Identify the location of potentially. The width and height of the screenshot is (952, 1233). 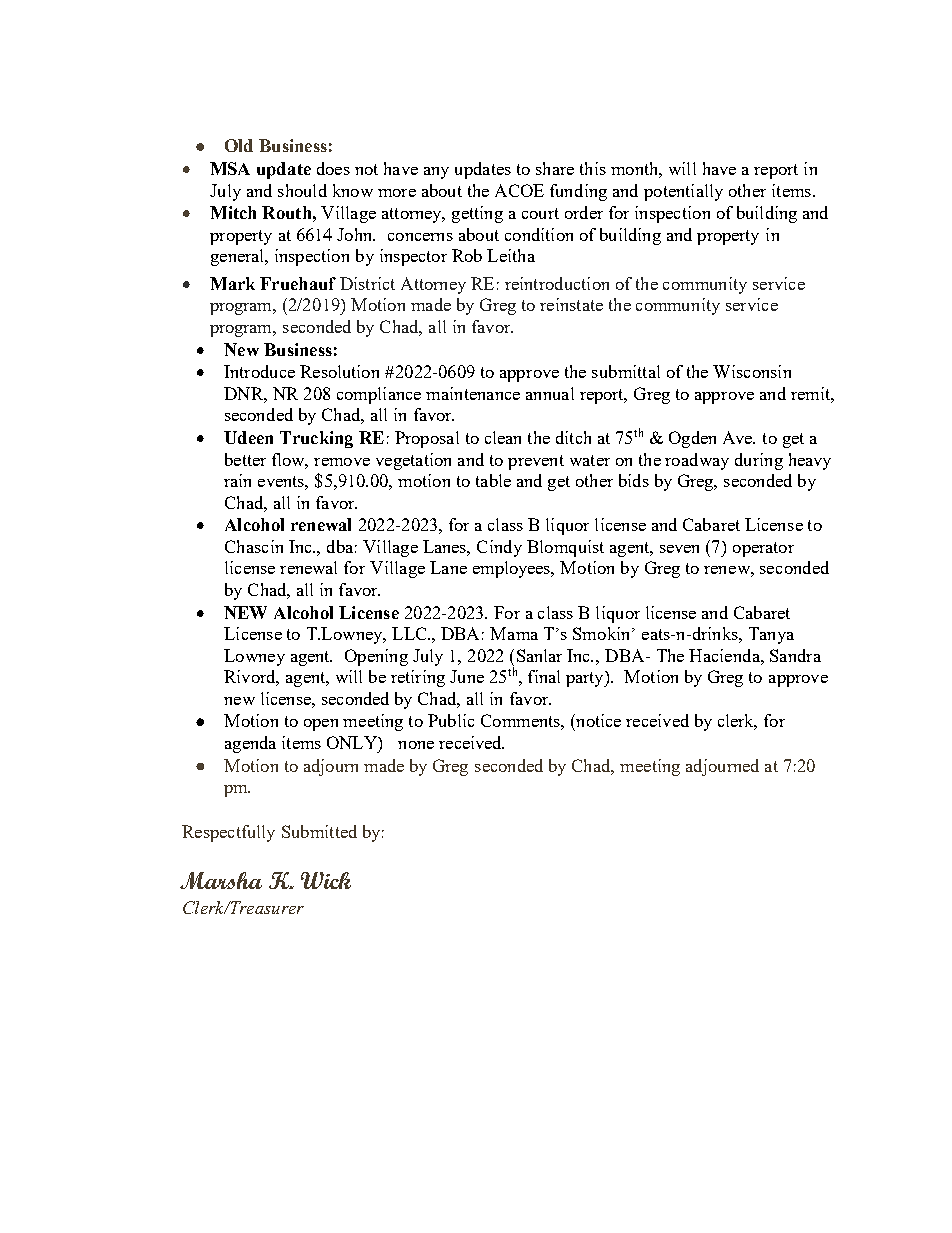
(683, 192).
